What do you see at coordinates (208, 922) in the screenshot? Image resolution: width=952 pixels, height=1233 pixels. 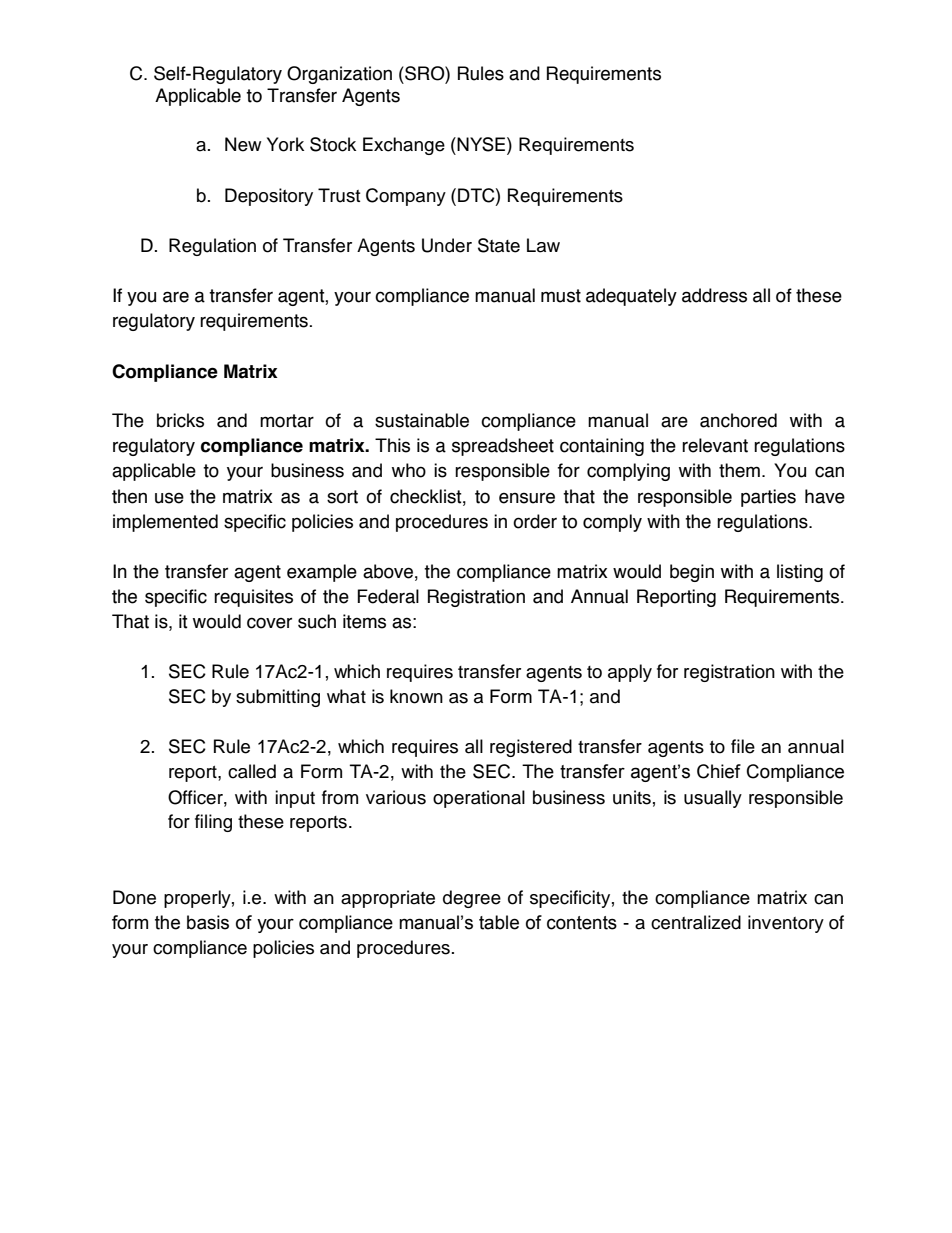 I see `basis` at bounding box center [208, 922].
